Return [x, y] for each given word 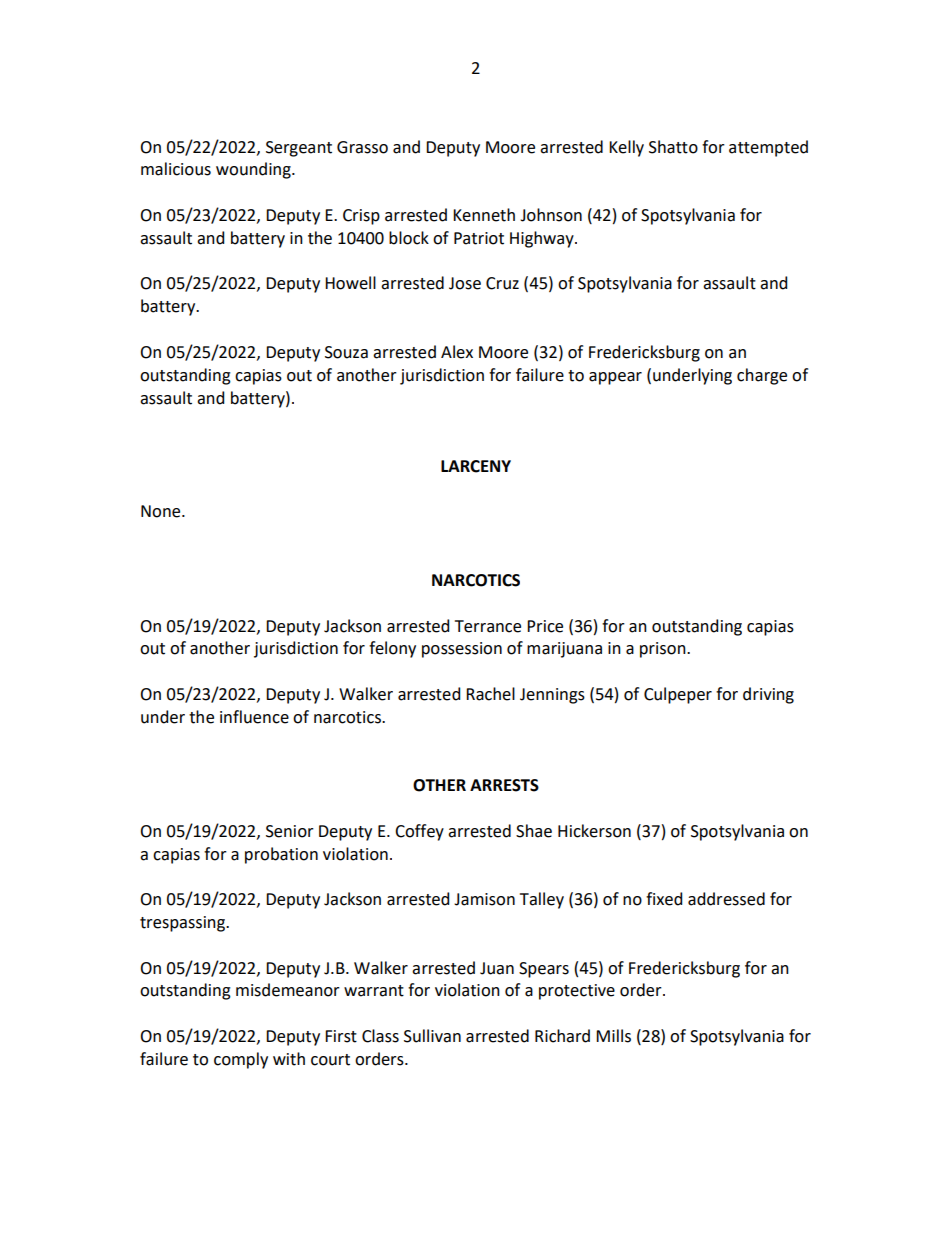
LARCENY [476, 466]
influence [254, 717]
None [162, 511]
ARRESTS [504, 785]
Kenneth [484, 215]
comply [241, 1060]
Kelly [626, 148]
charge [762, 376]
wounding [254, 170]
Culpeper [678, 695]
